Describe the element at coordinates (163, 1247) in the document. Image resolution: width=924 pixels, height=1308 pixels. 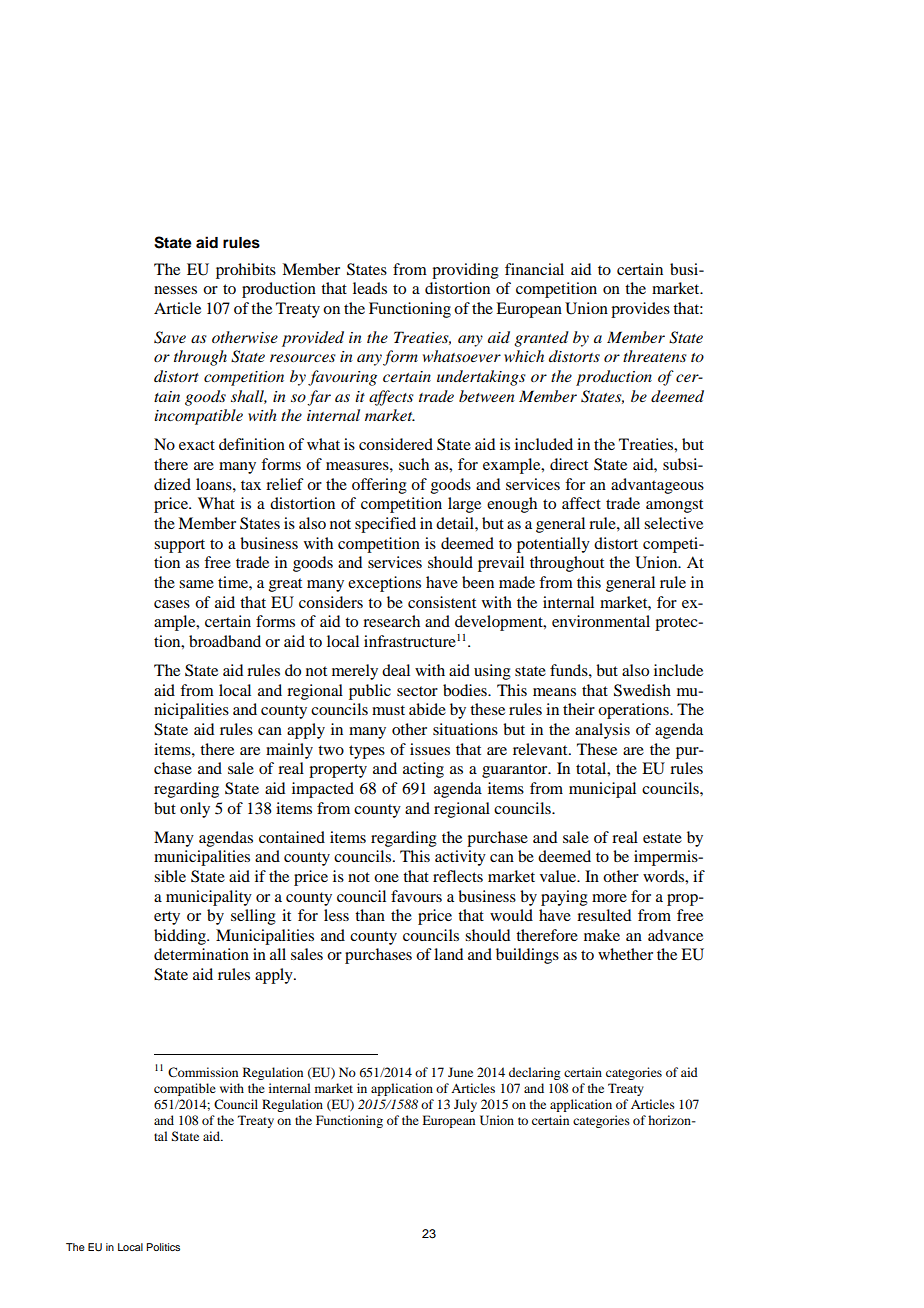
I see `Politics` at that location.
